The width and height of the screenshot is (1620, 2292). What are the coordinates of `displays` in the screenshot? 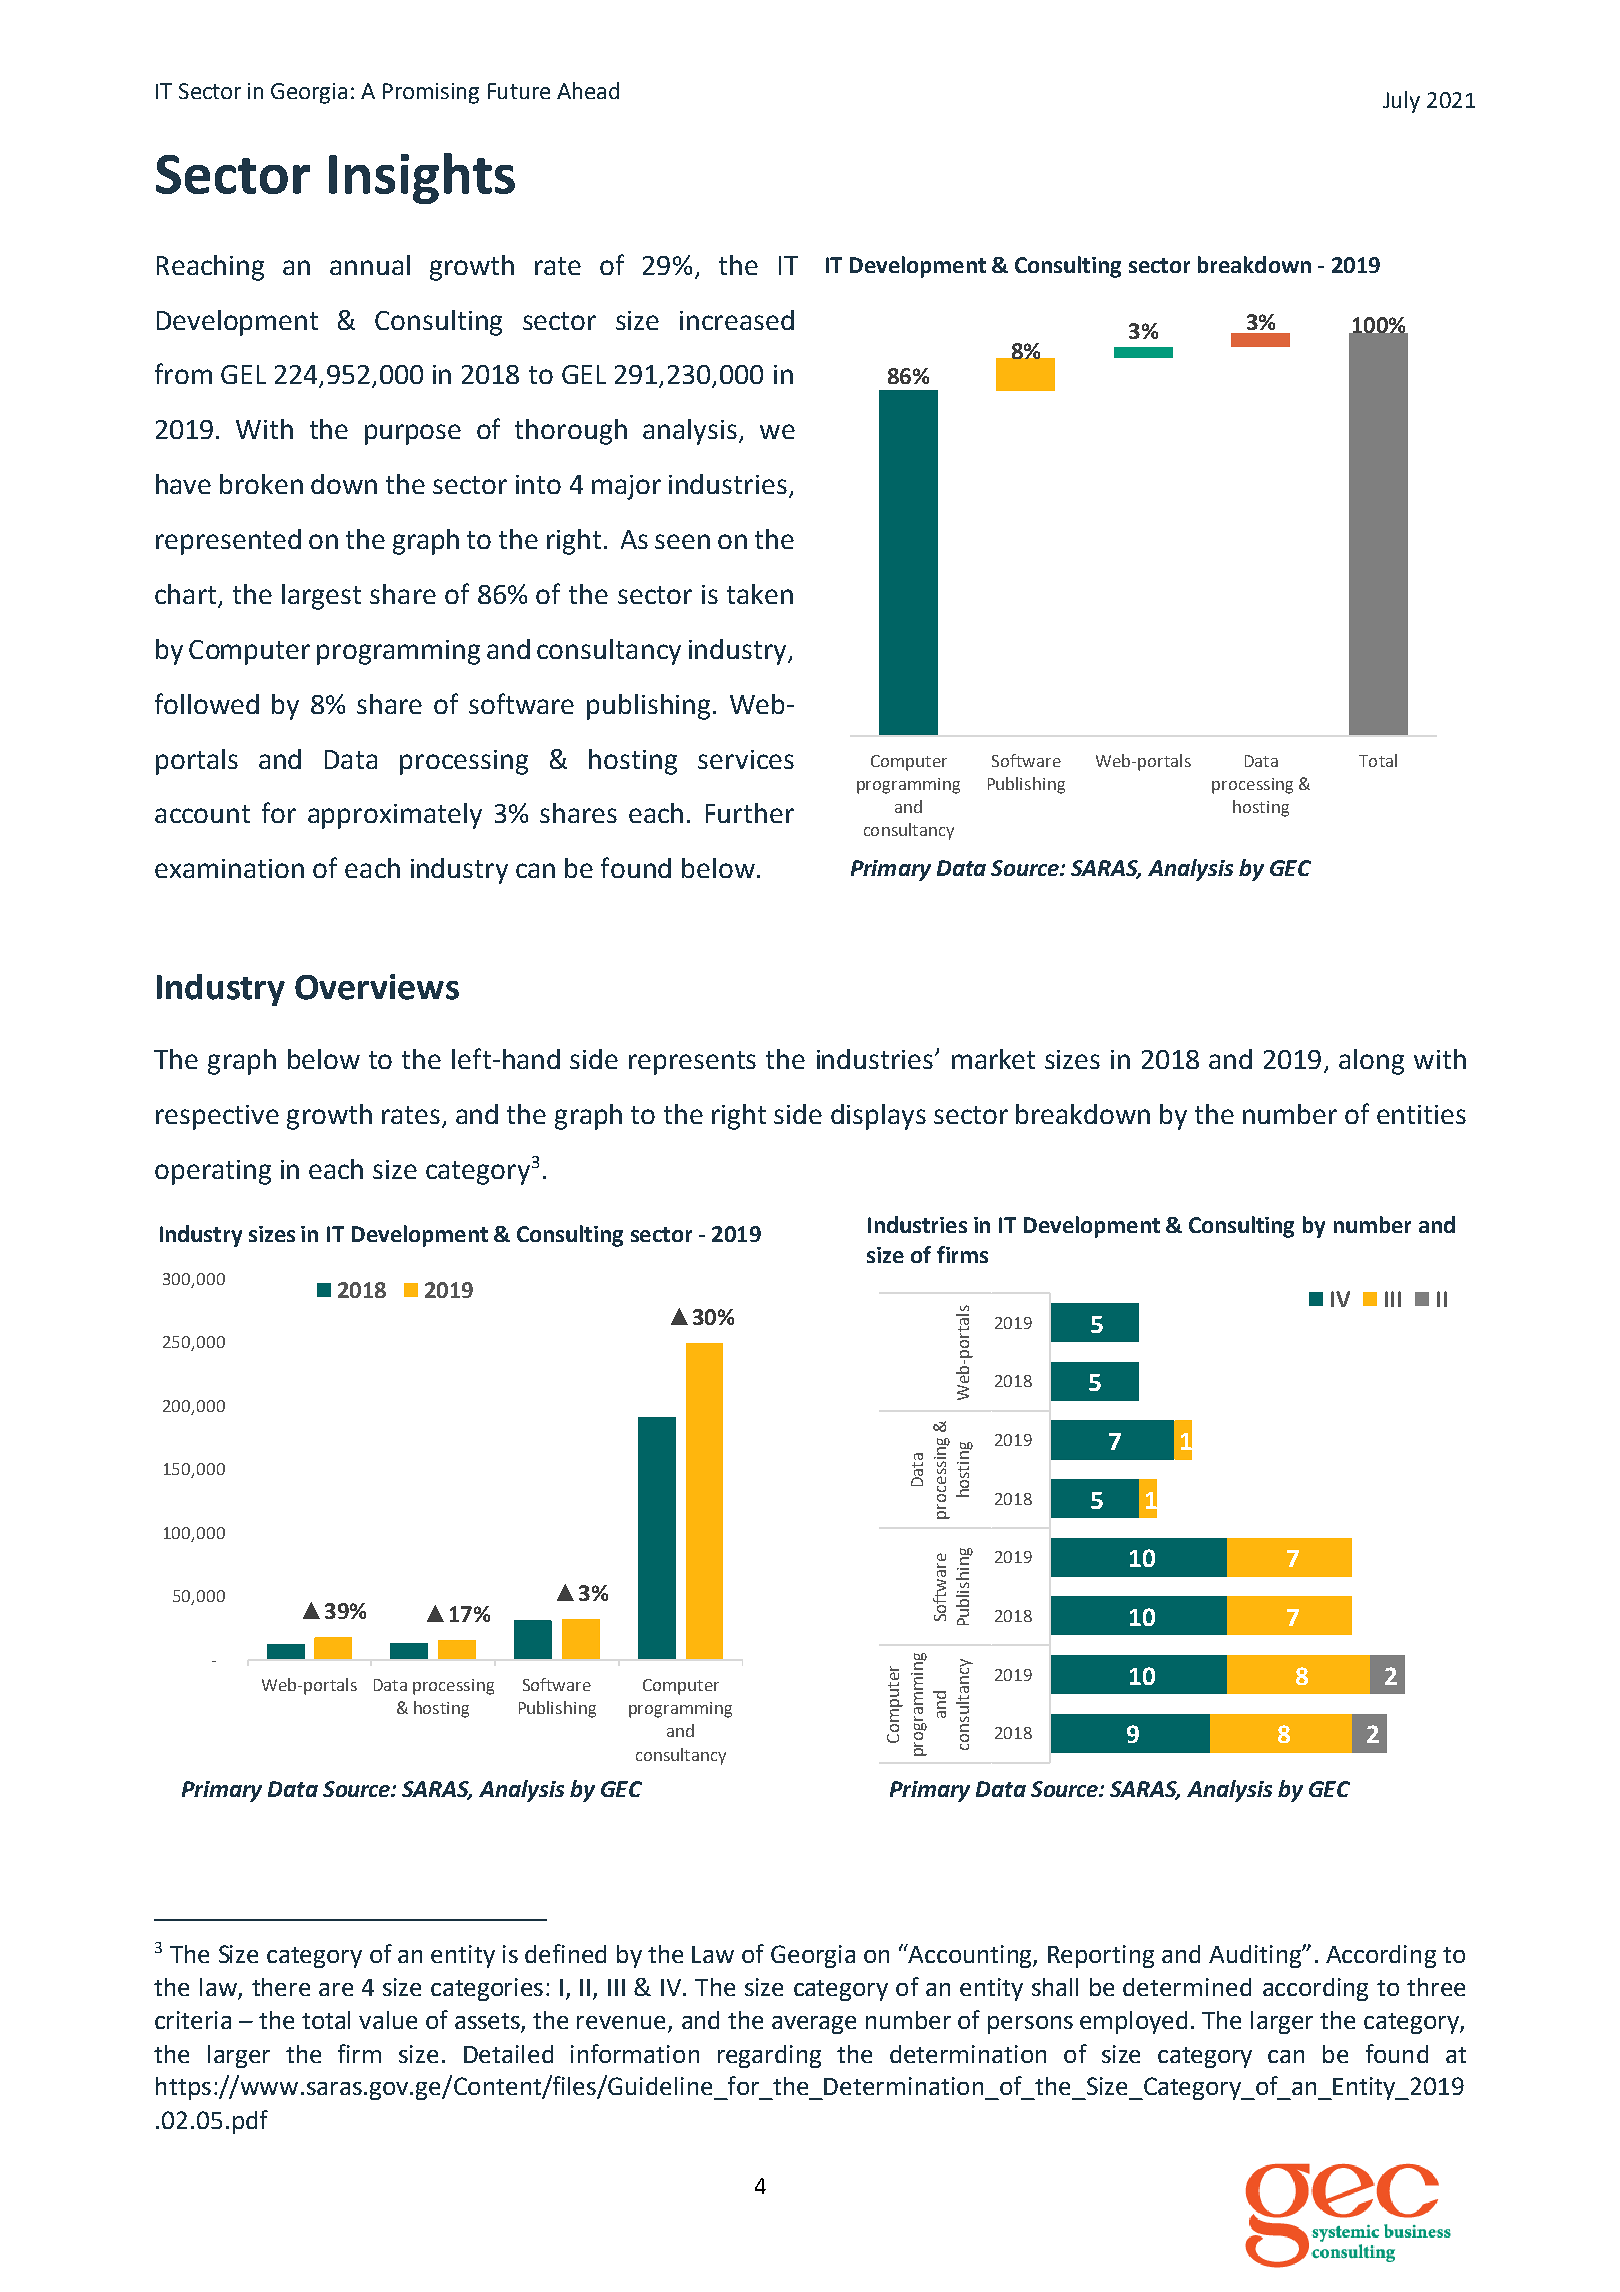 It's located at (878, 1117).
